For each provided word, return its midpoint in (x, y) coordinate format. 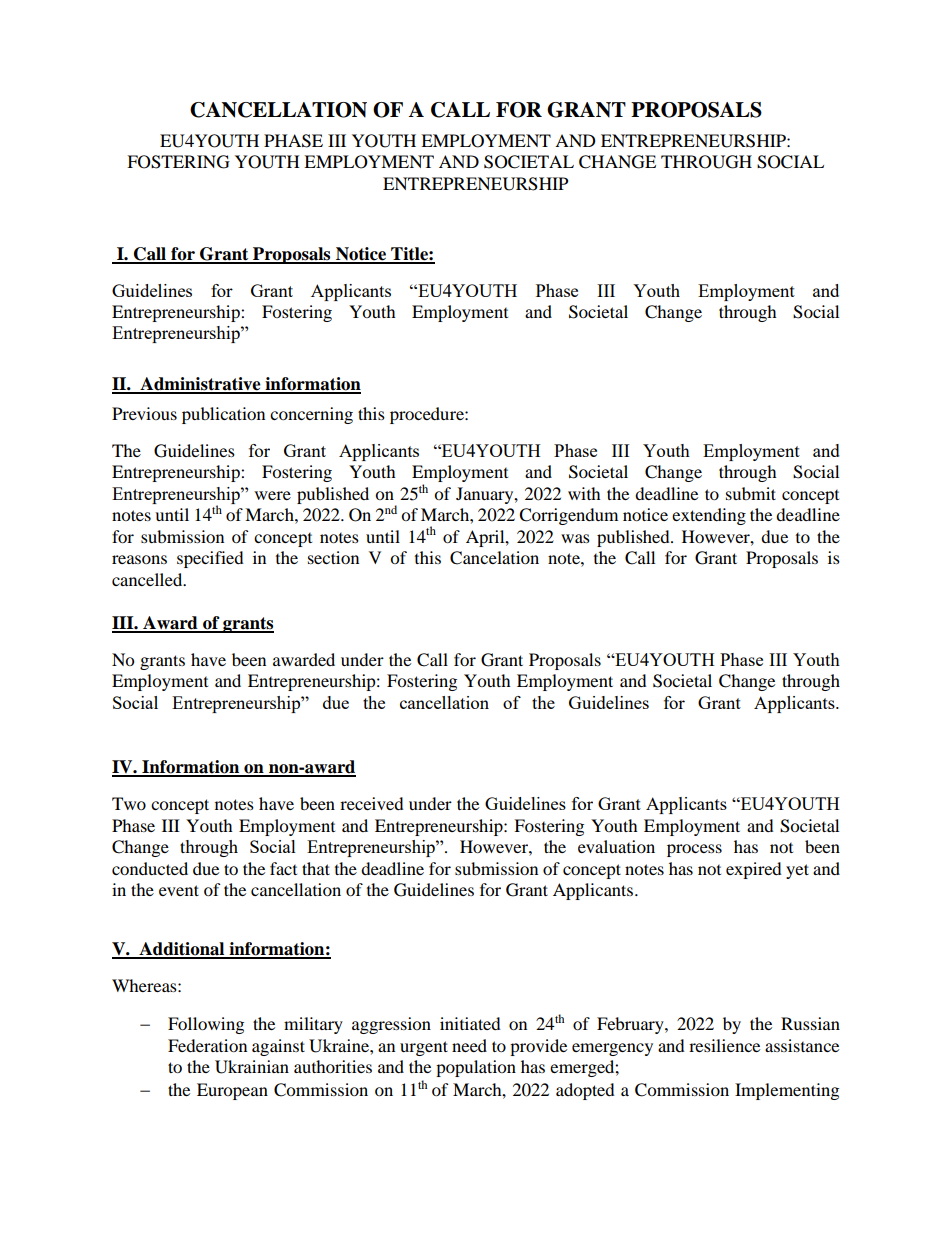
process (694, 850)
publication (223, 415)
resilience (724, 1045)
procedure (428, 415)
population (476, 1068)
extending (709, 516)
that (316, 868)
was (575, 538)
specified (210, 559)
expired (754, 870)
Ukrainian (252, 1067)
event (179, 890)
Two (129, 803)
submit (751, 493)
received (372, 803)
